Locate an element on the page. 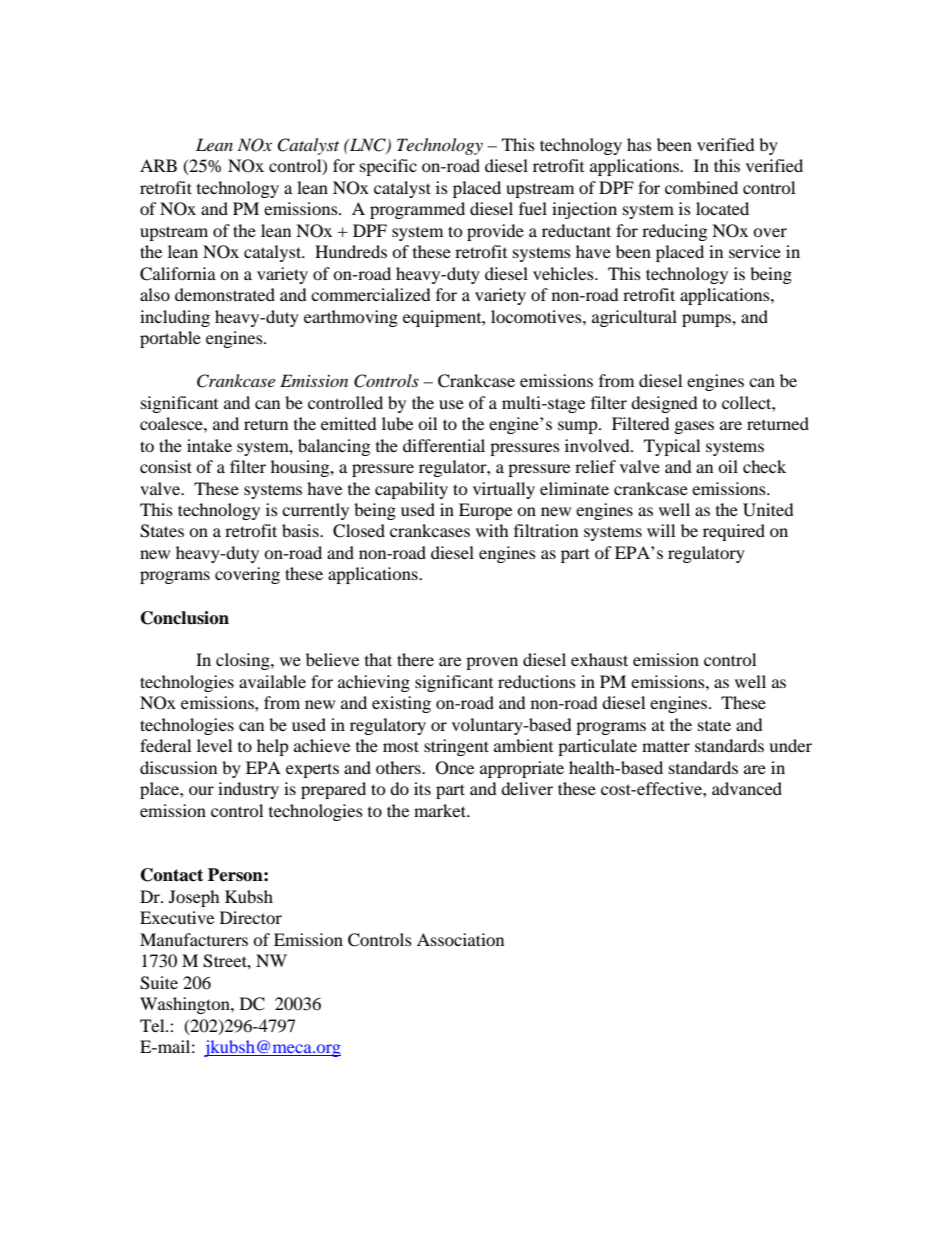 The height and width of the page is (1233, 952). combined is located at coordinates (701, 187).
